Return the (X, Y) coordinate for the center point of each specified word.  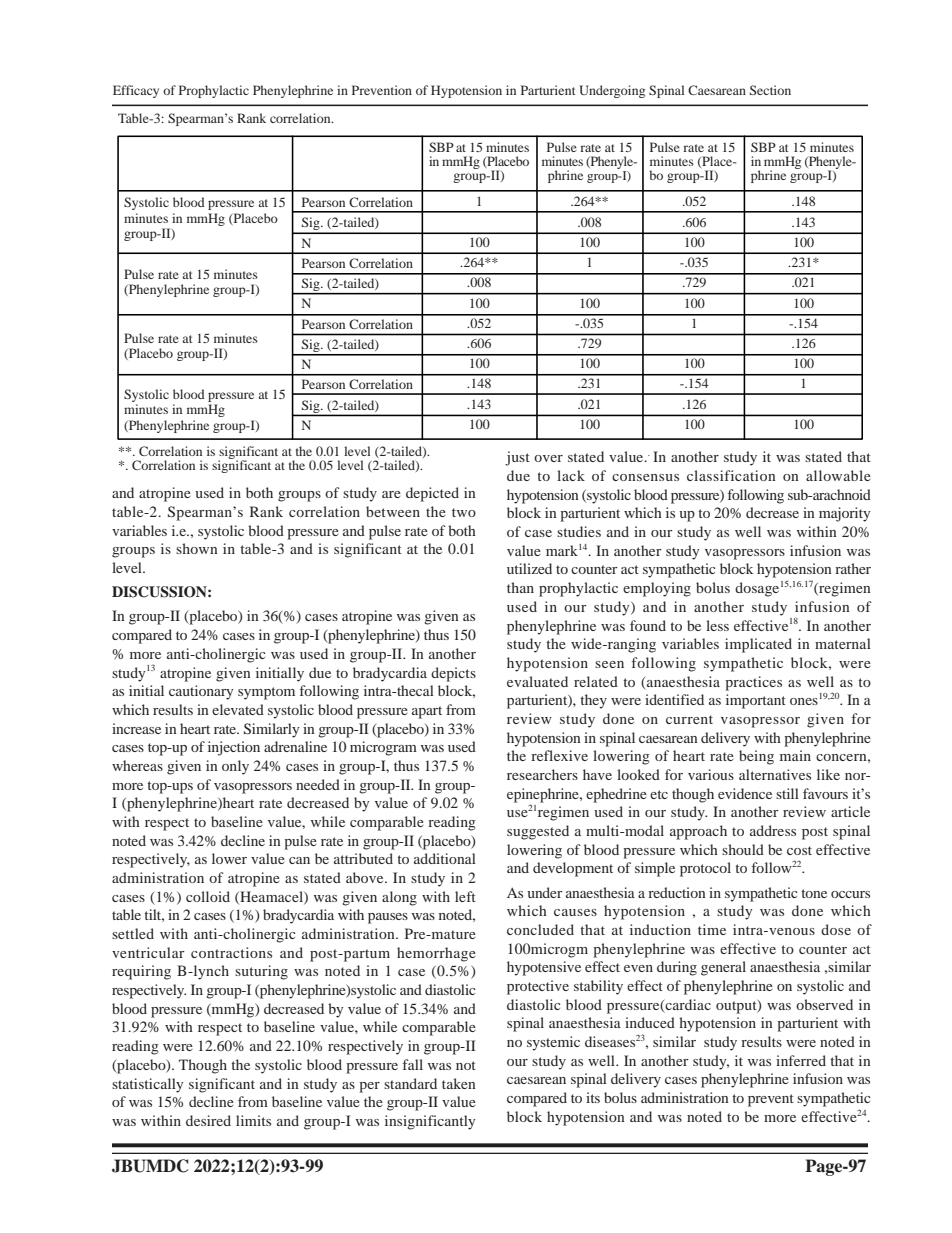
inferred (801, 1060)
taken (459, 1083)
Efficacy (136, 91)
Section (770, 90)
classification (731, 475)
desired (208, 1120)
